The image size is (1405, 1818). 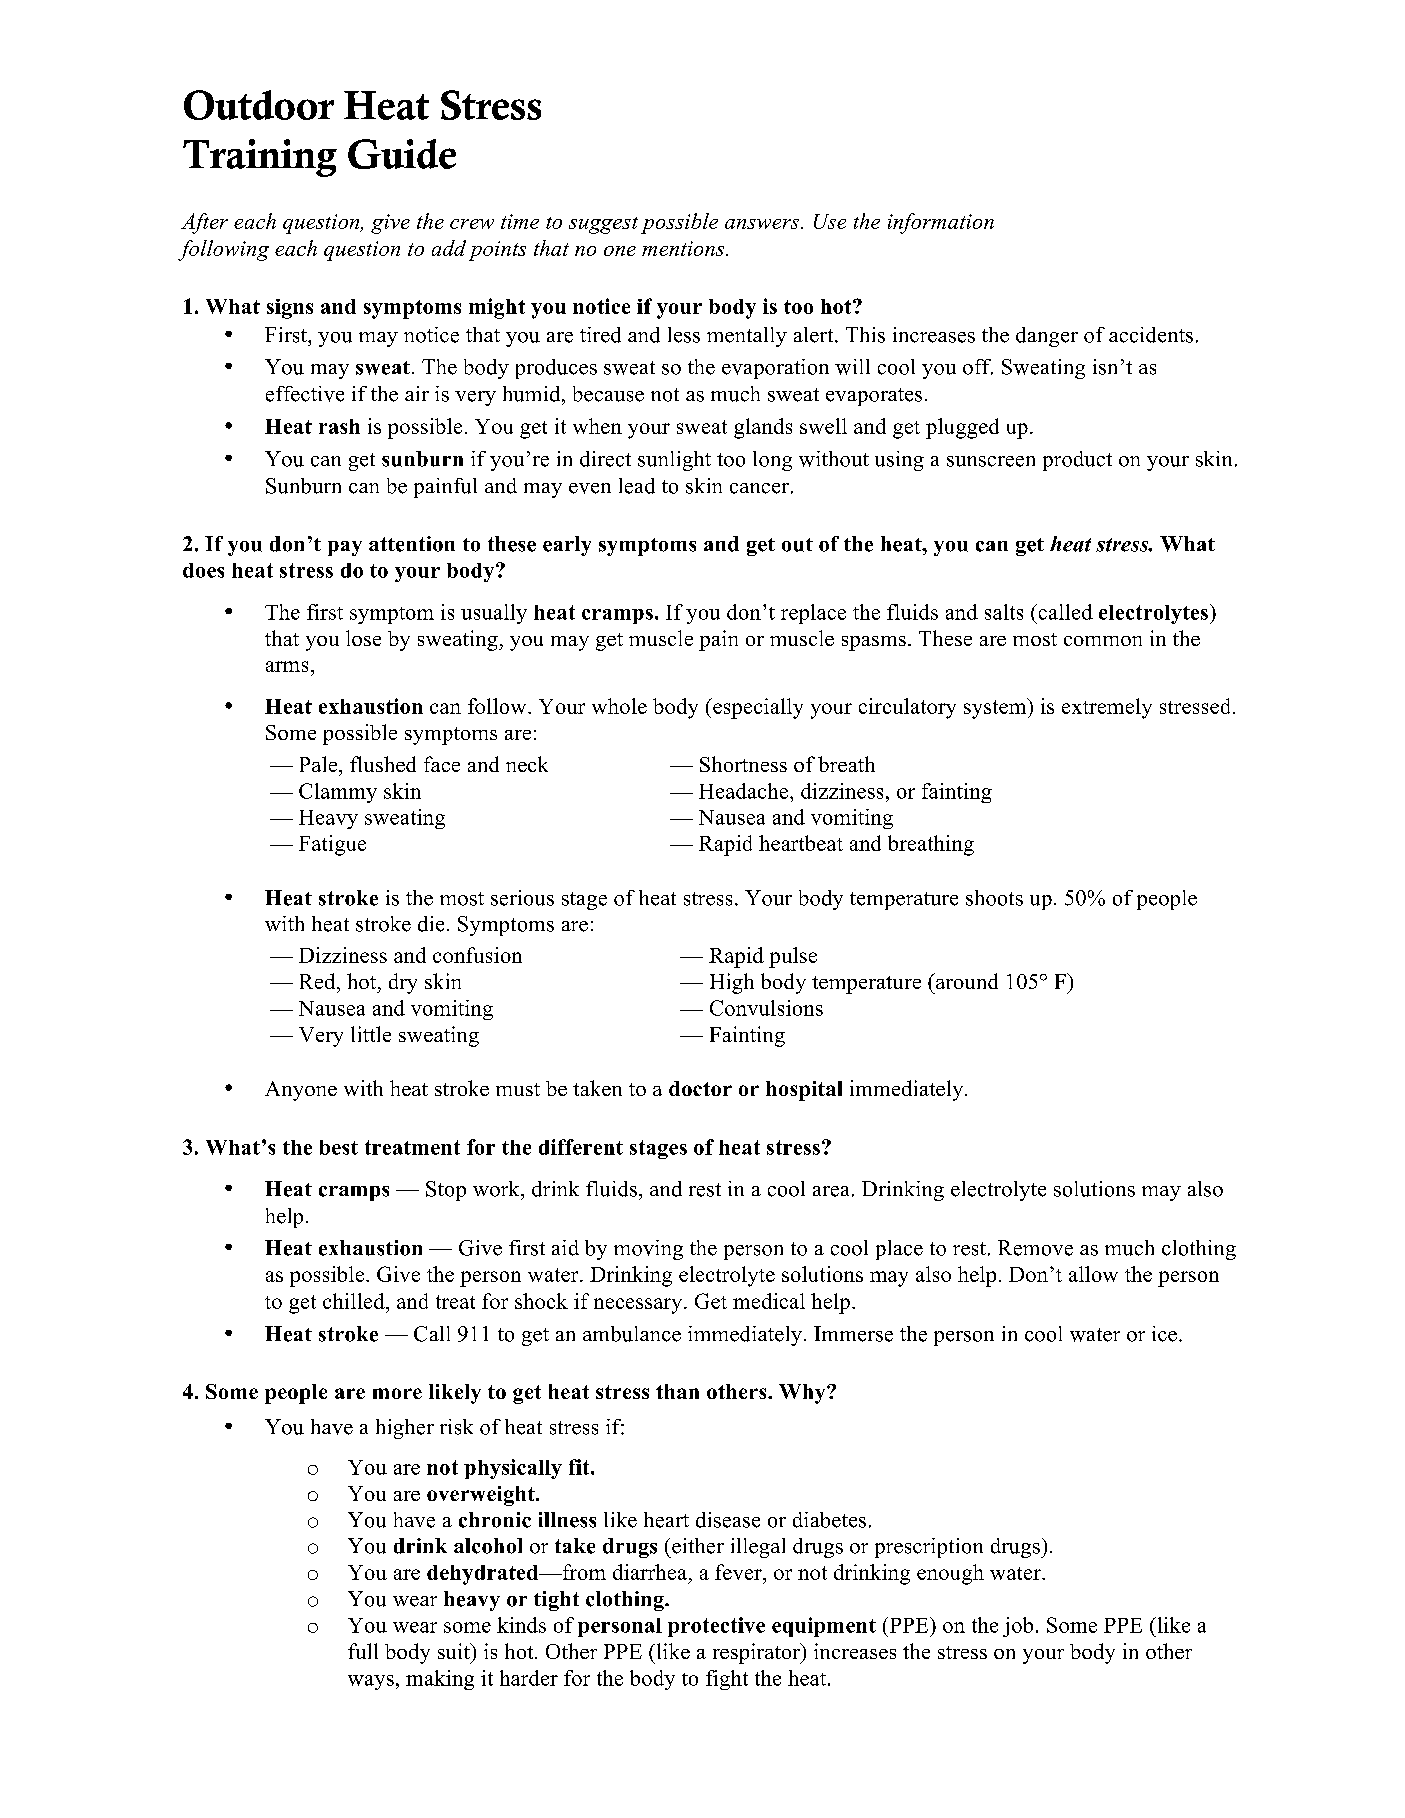 I want to click on protective, so click(x=716, y=1627).
